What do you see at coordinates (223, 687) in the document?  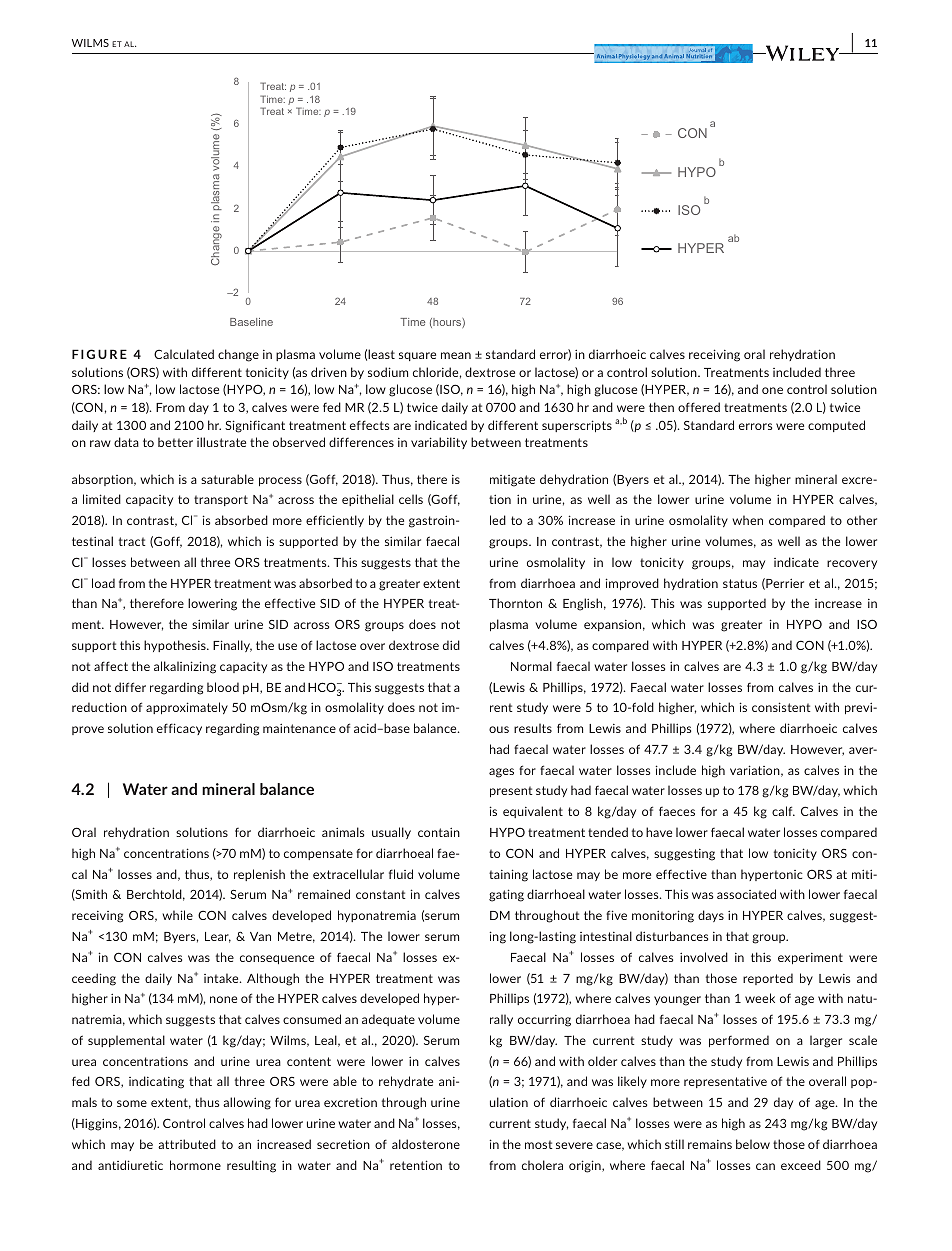 I see `blood` at bounding box center [223, 687].
